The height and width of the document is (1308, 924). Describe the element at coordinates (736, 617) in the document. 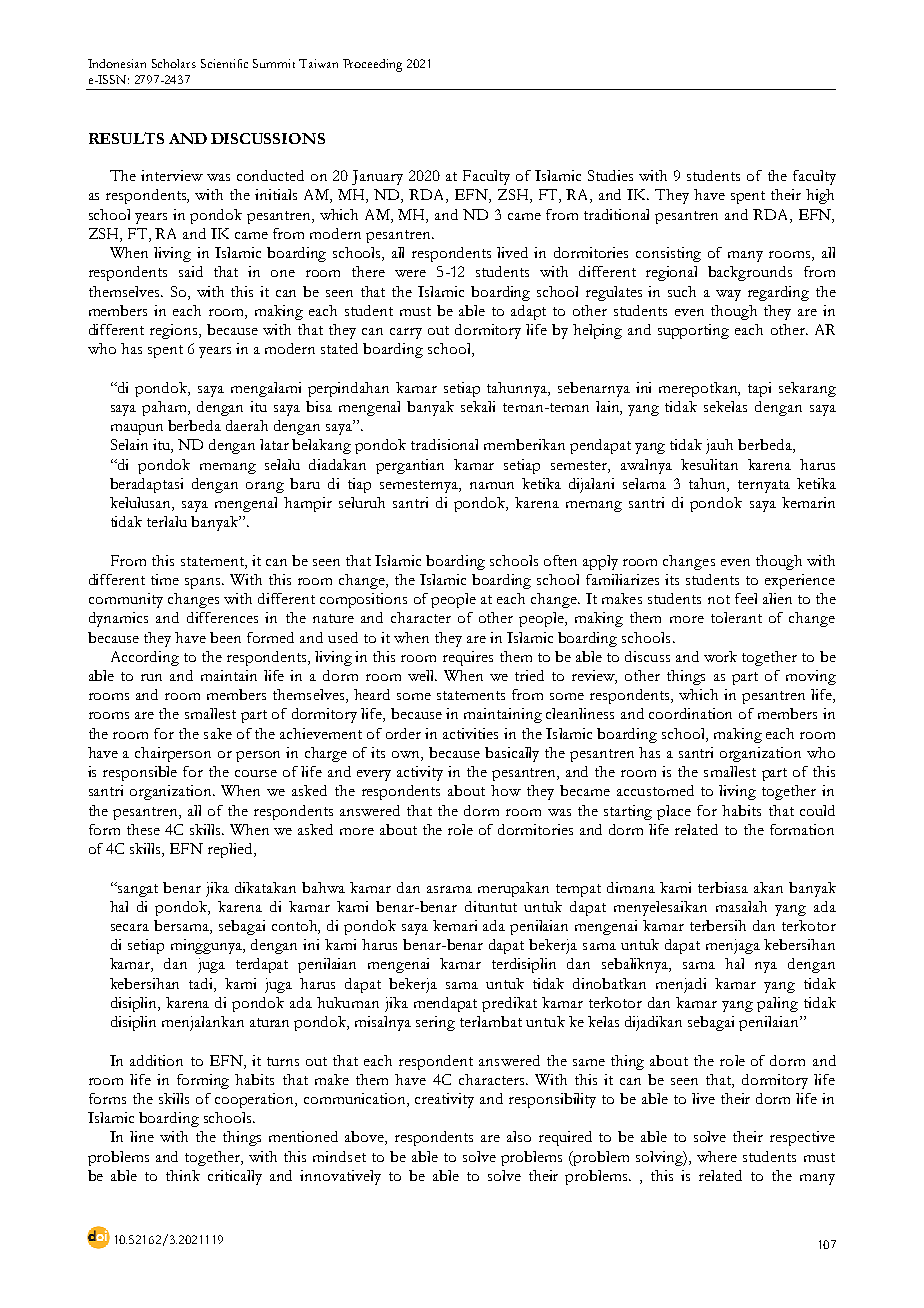

I see `tolerant` at that location.
